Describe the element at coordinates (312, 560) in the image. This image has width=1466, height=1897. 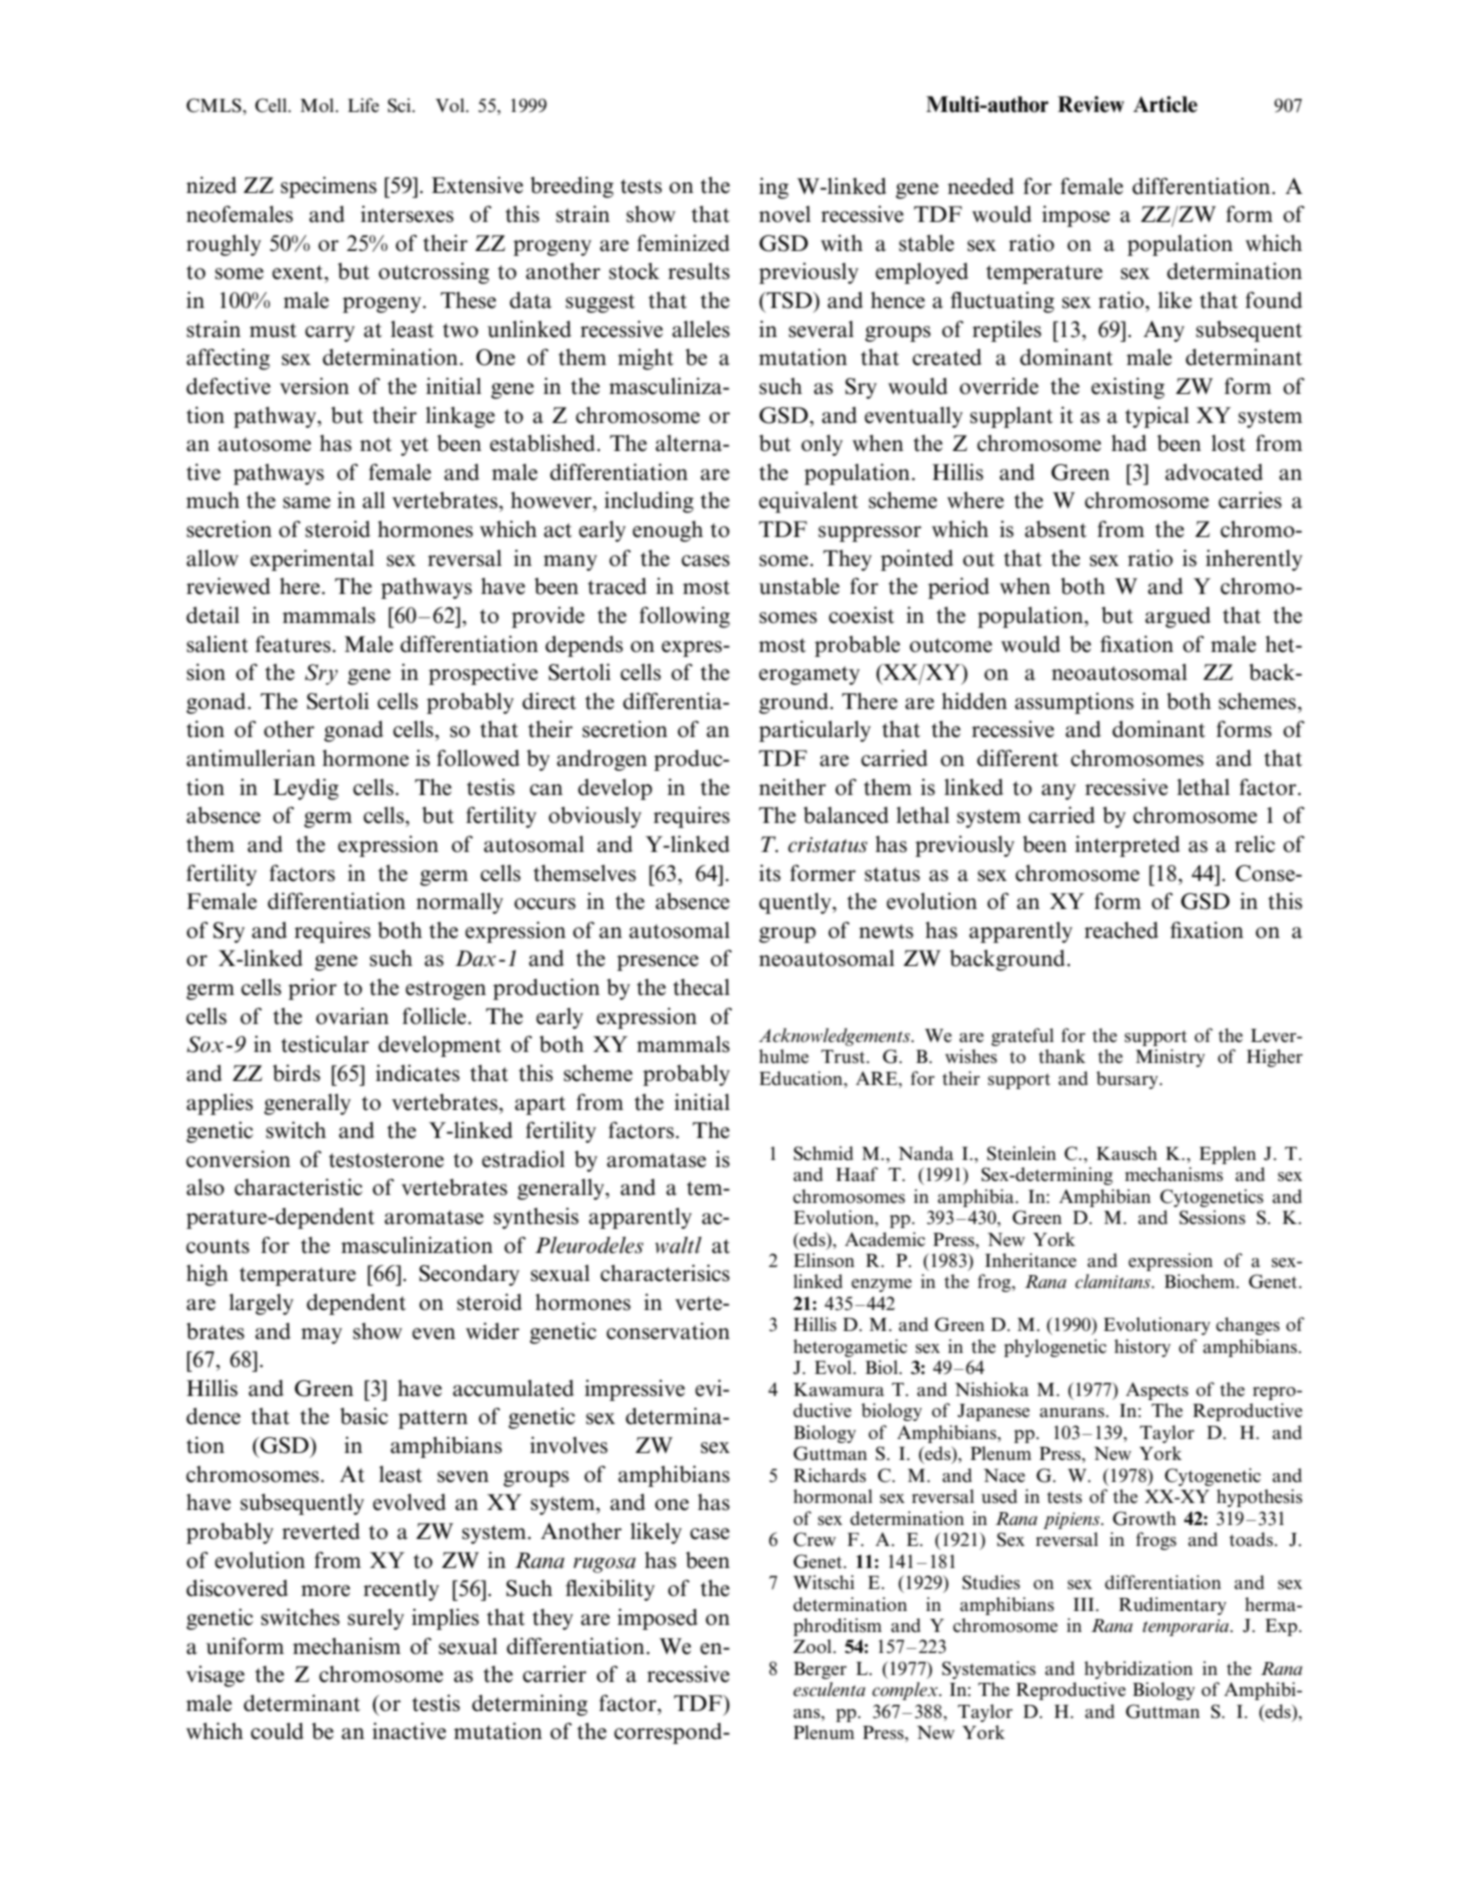
I see `experimental` at that location.
